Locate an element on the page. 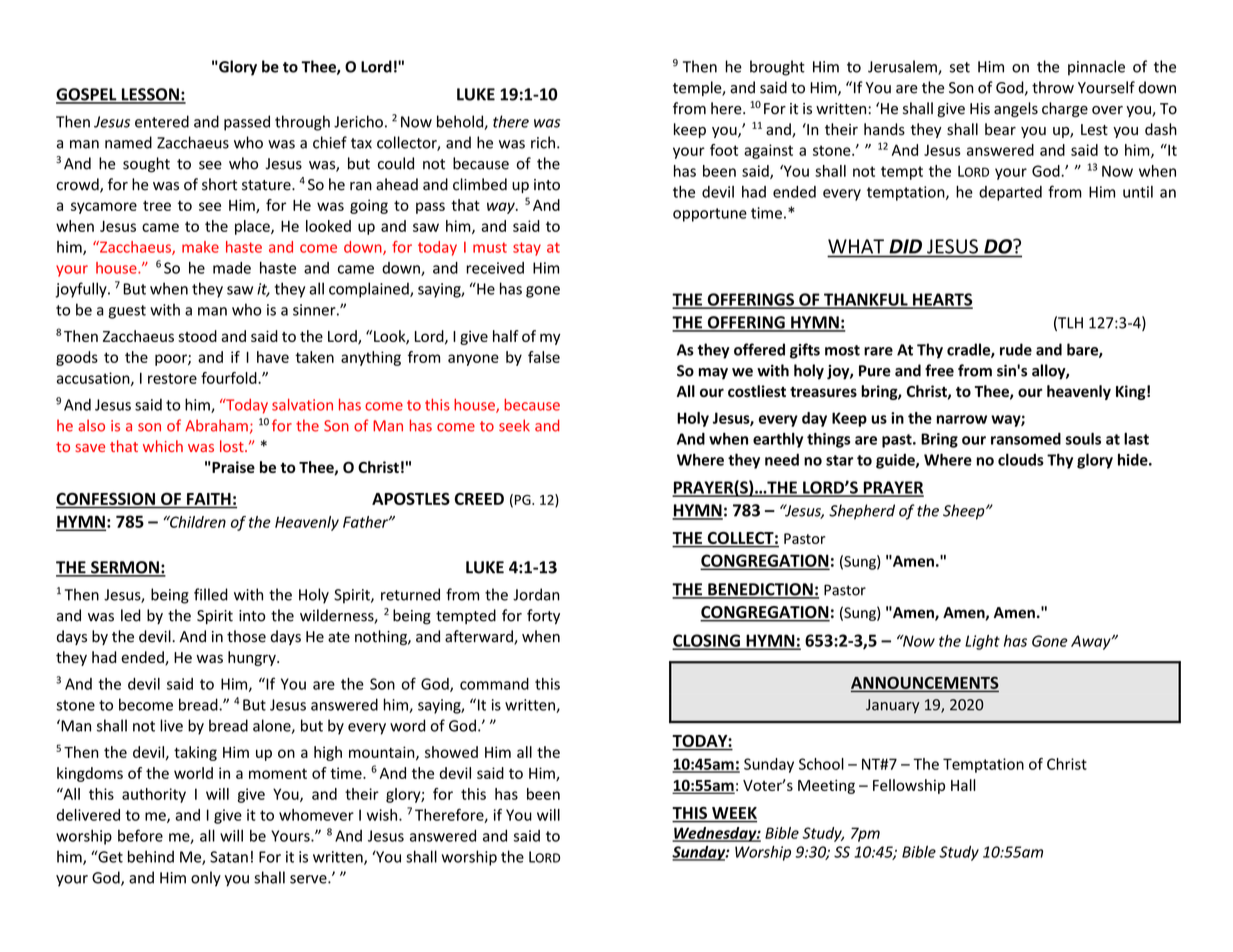 This image has width=1233, height=952. Fellowship is located at coordinates (909, 786).
